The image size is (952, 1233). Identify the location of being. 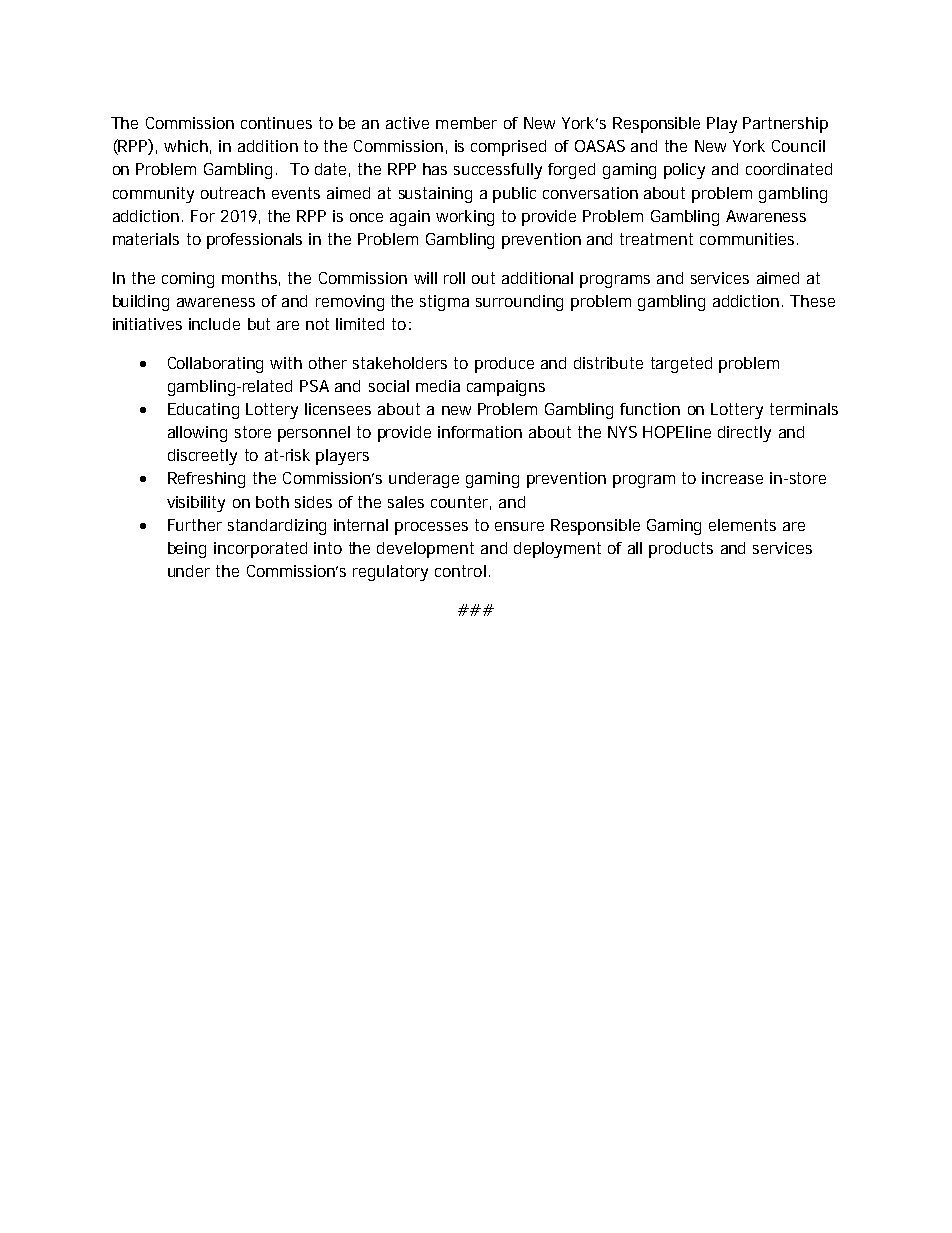
(187, 550).
